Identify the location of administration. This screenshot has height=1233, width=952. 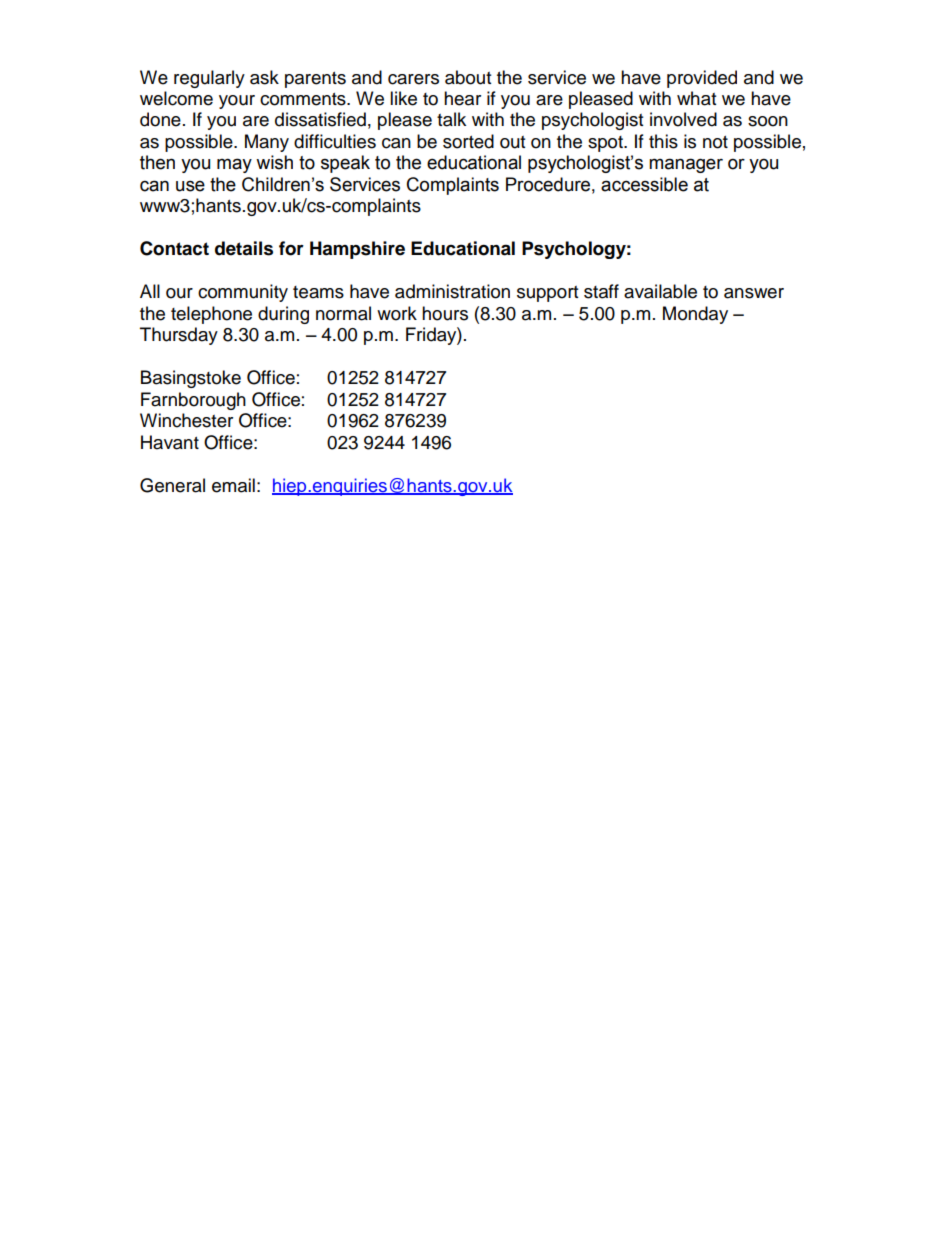
(452, 291).
